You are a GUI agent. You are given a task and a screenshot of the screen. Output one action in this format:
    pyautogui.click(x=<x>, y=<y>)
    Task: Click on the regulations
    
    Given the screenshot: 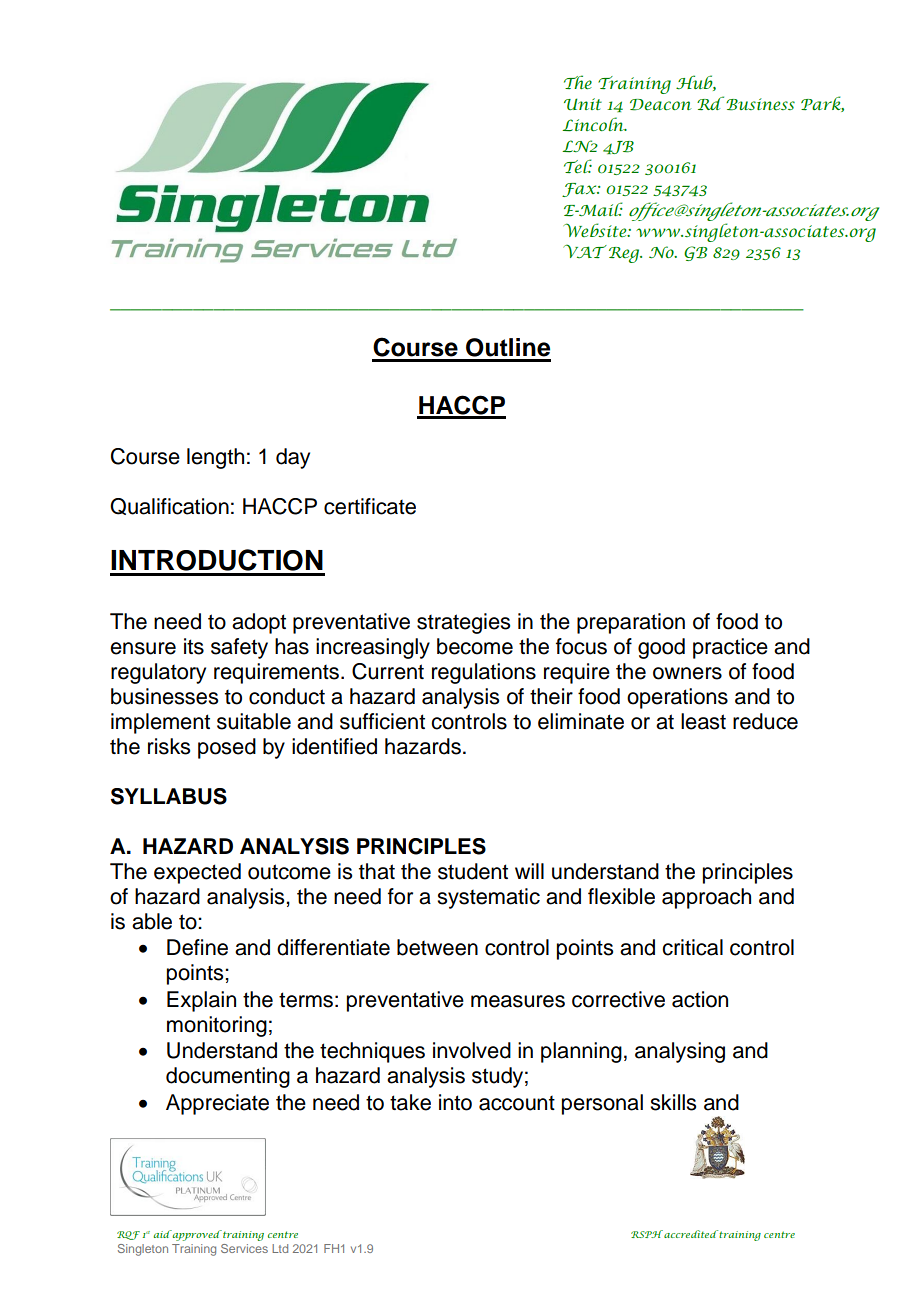 What is the action you would take?
    pyautogui.click(x=484, y=673)
